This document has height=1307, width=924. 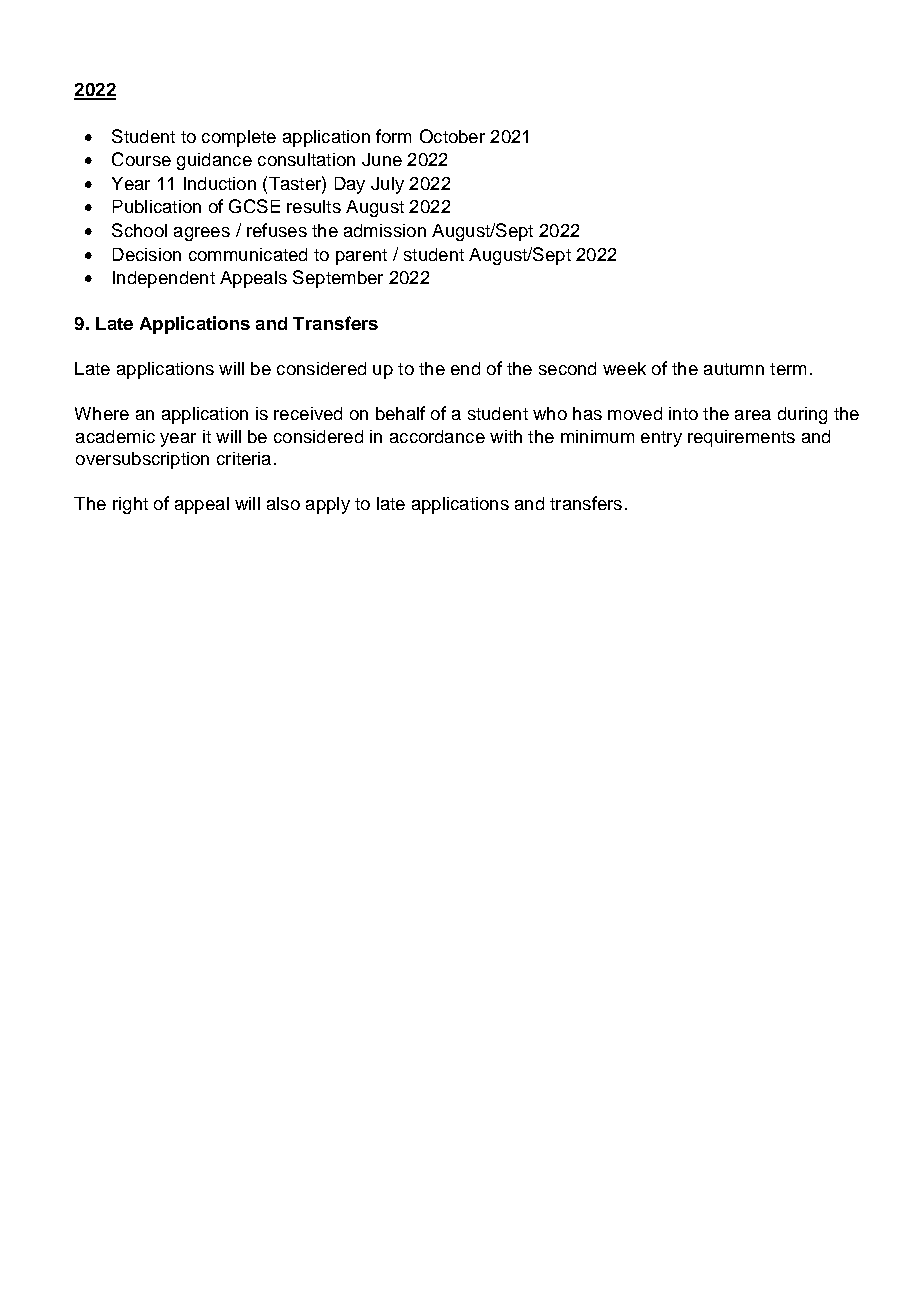 I want to click on Independent, so click(x=164, y=279).
